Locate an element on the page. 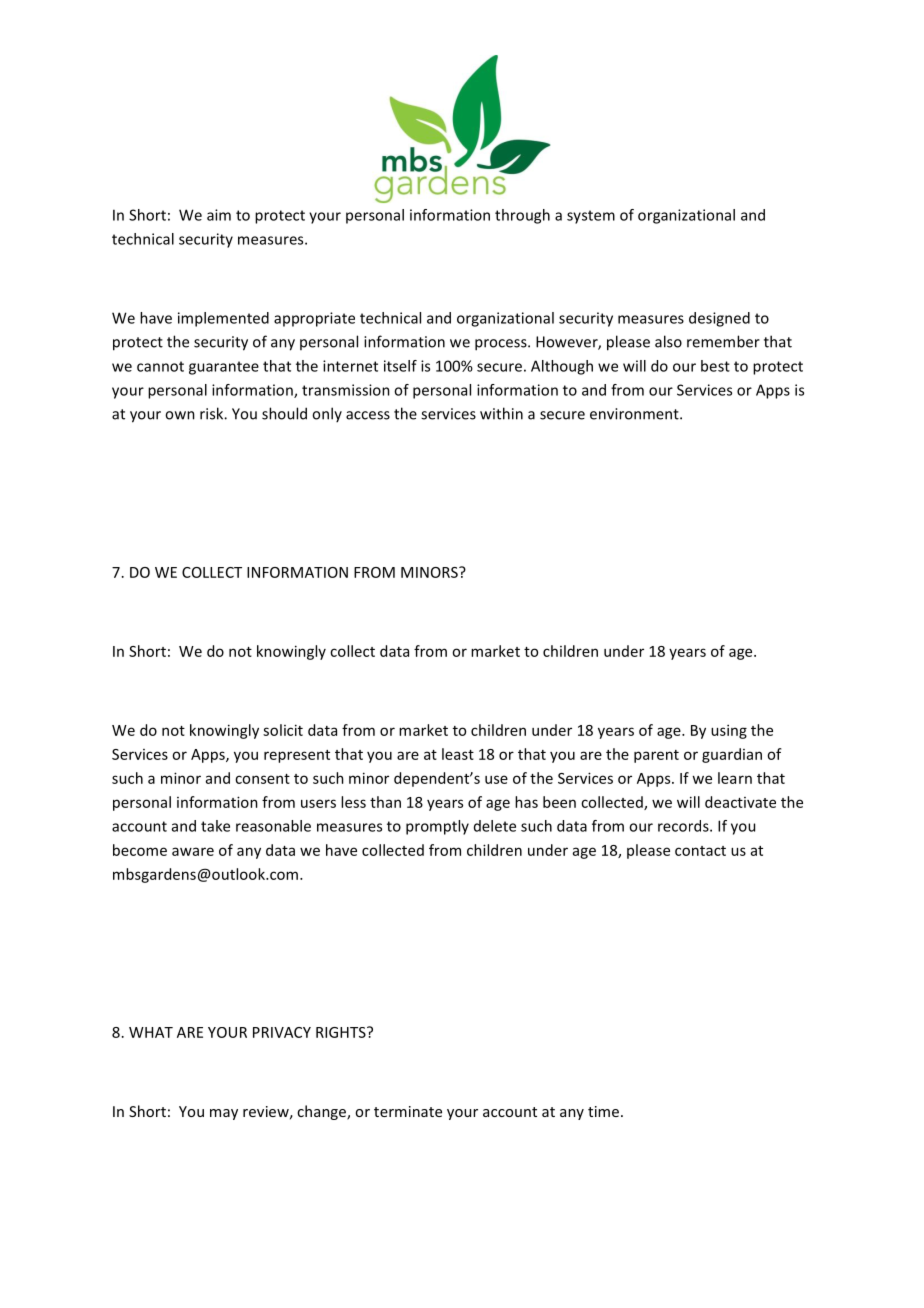  own is located at coordinates (180, 415).
